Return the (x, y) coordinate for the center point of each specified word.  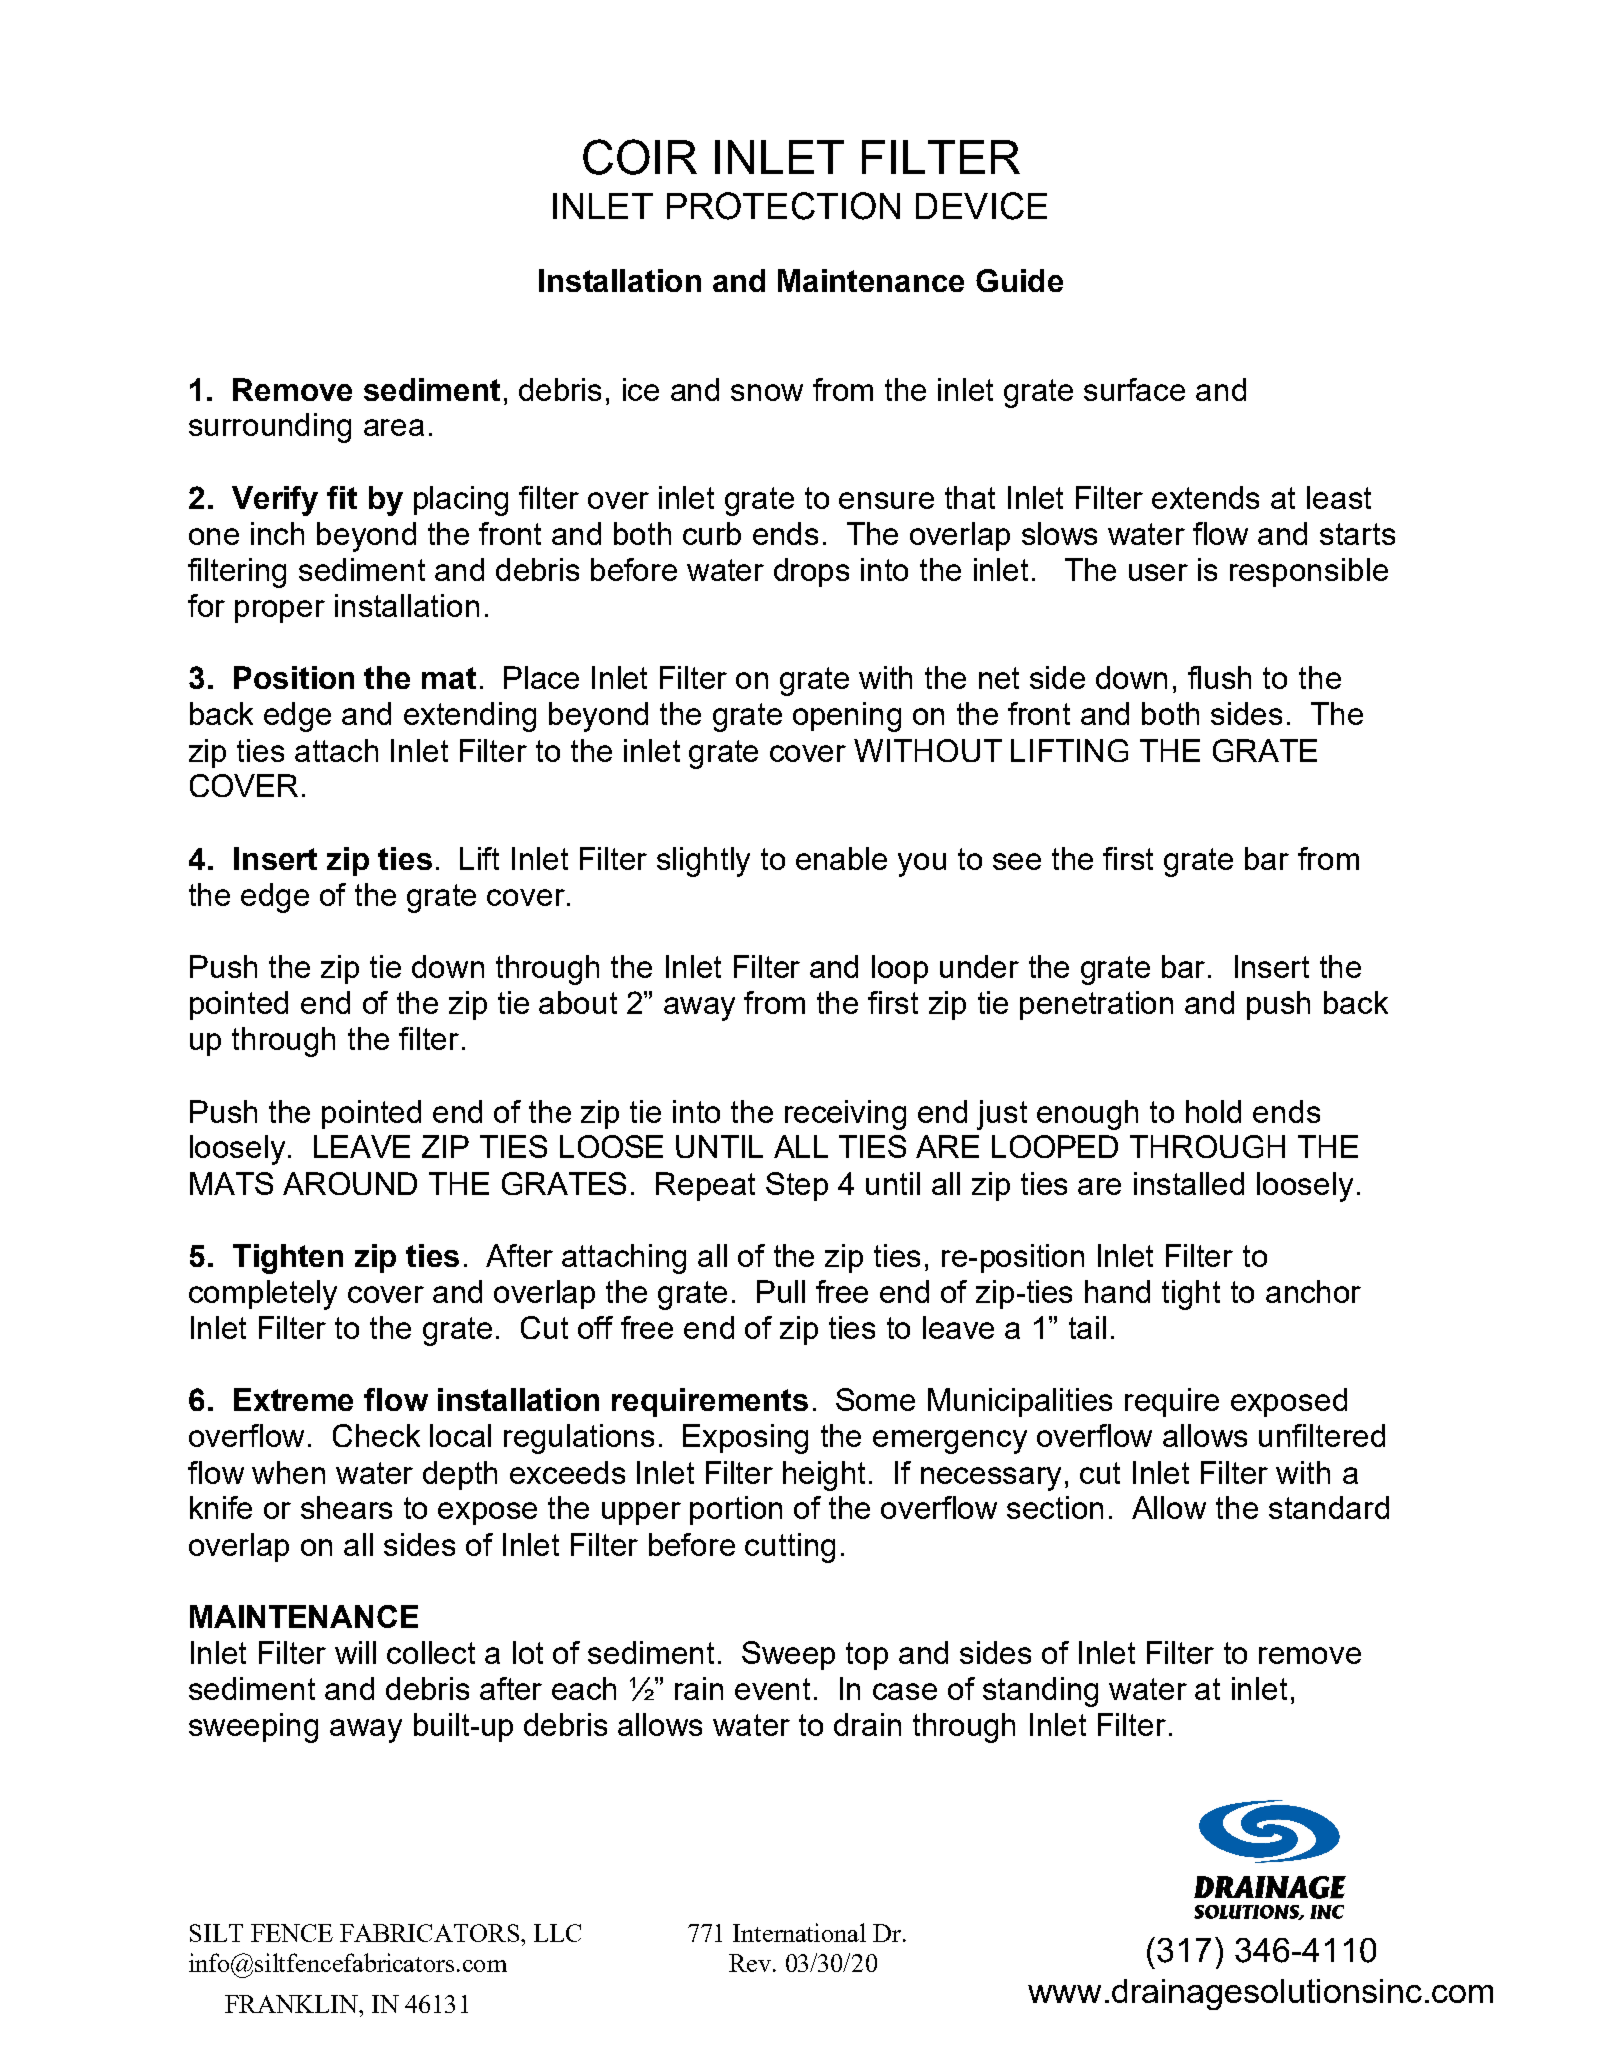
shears (346, 1507)
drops (811, 572)
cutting (790, 1548)
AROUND (350, 1183)
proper (280, 611)
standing (1040, 1692)
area (394, 427)
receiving (845, 1115)
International (799, 1932)
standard (1329, 1507)
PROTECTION (783, 206)
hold (1213, 1111)
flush (1219, 677)
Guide (1019, 280)
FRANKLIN (292, 2004)
